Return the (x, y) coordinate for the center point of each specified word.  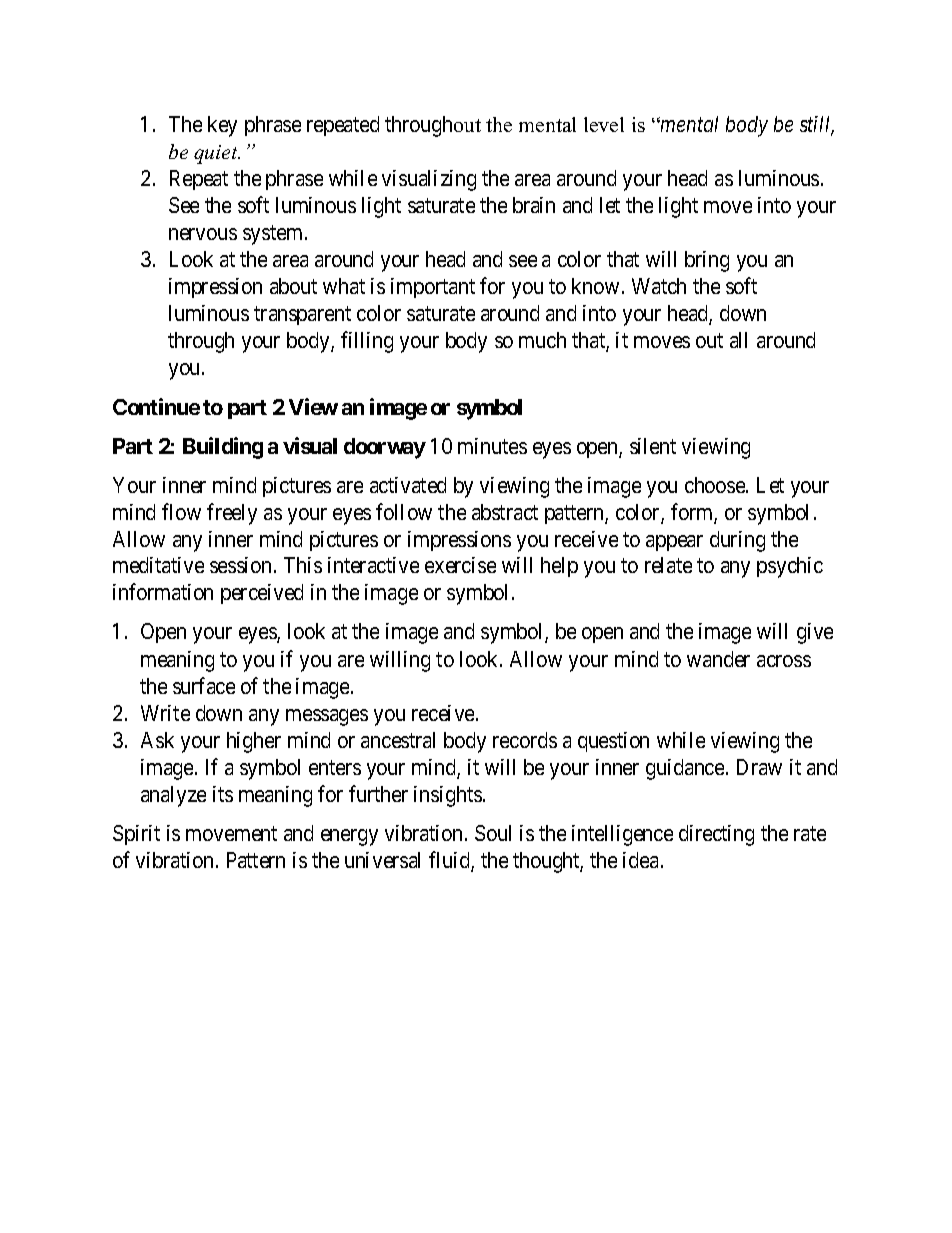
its (223, 794)
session (242, 565)
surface (204, 685)
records (525, 740)
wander (718, 659)
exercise (460, 565)
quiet (217, 154)
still (817, 125)
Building (223, 448)
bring (707, 261)
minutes (492, 446)
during (737, 541)
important (433, 288)
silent (653, 446)
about (293, 286)
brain (534, 205)
